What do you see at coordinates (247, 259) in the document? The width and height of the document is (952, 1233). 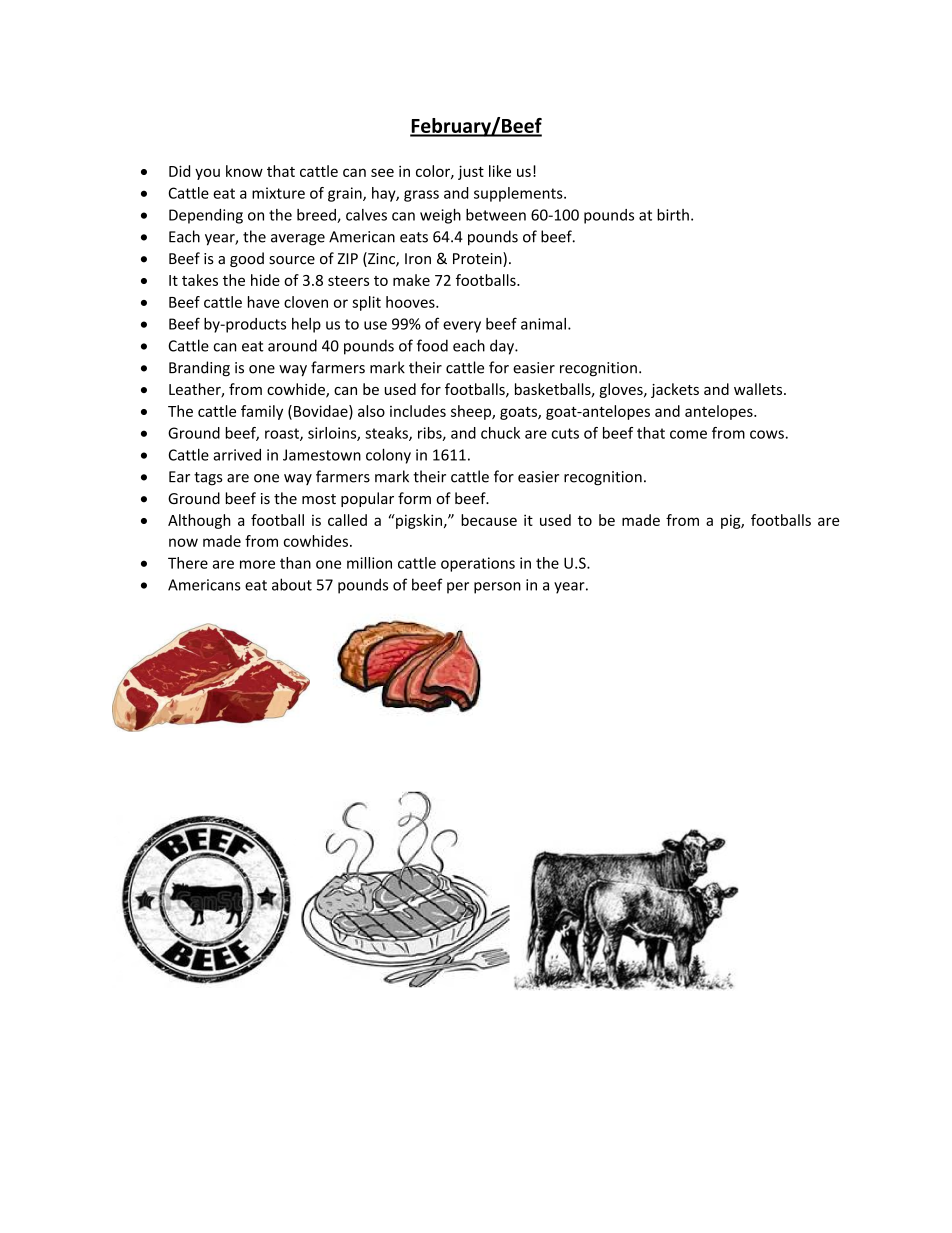 I see `good` at bounding box center [247, 259].
